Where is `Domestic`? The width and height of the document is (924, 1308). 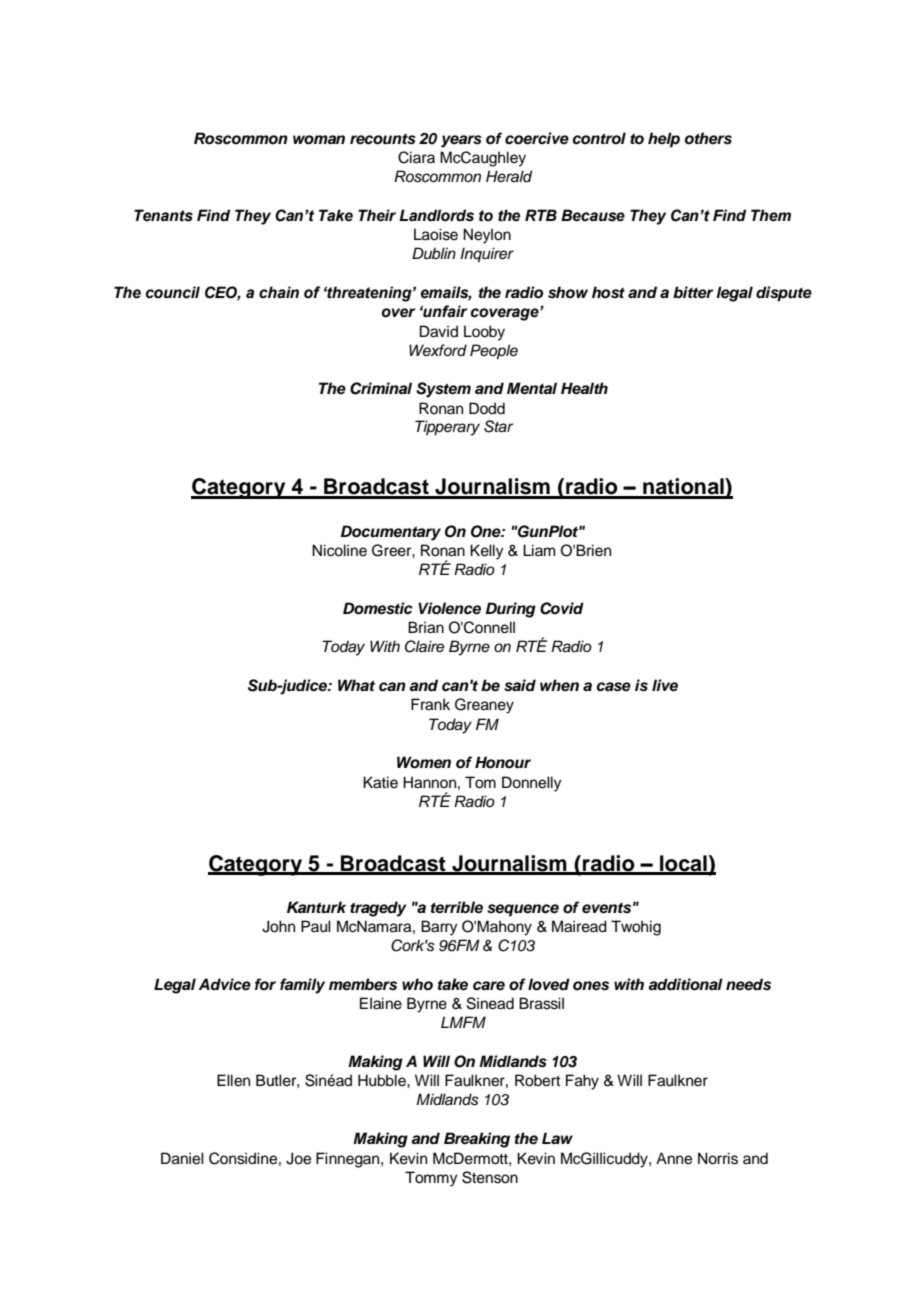 Domestic is located at coordinates (378, 608).
